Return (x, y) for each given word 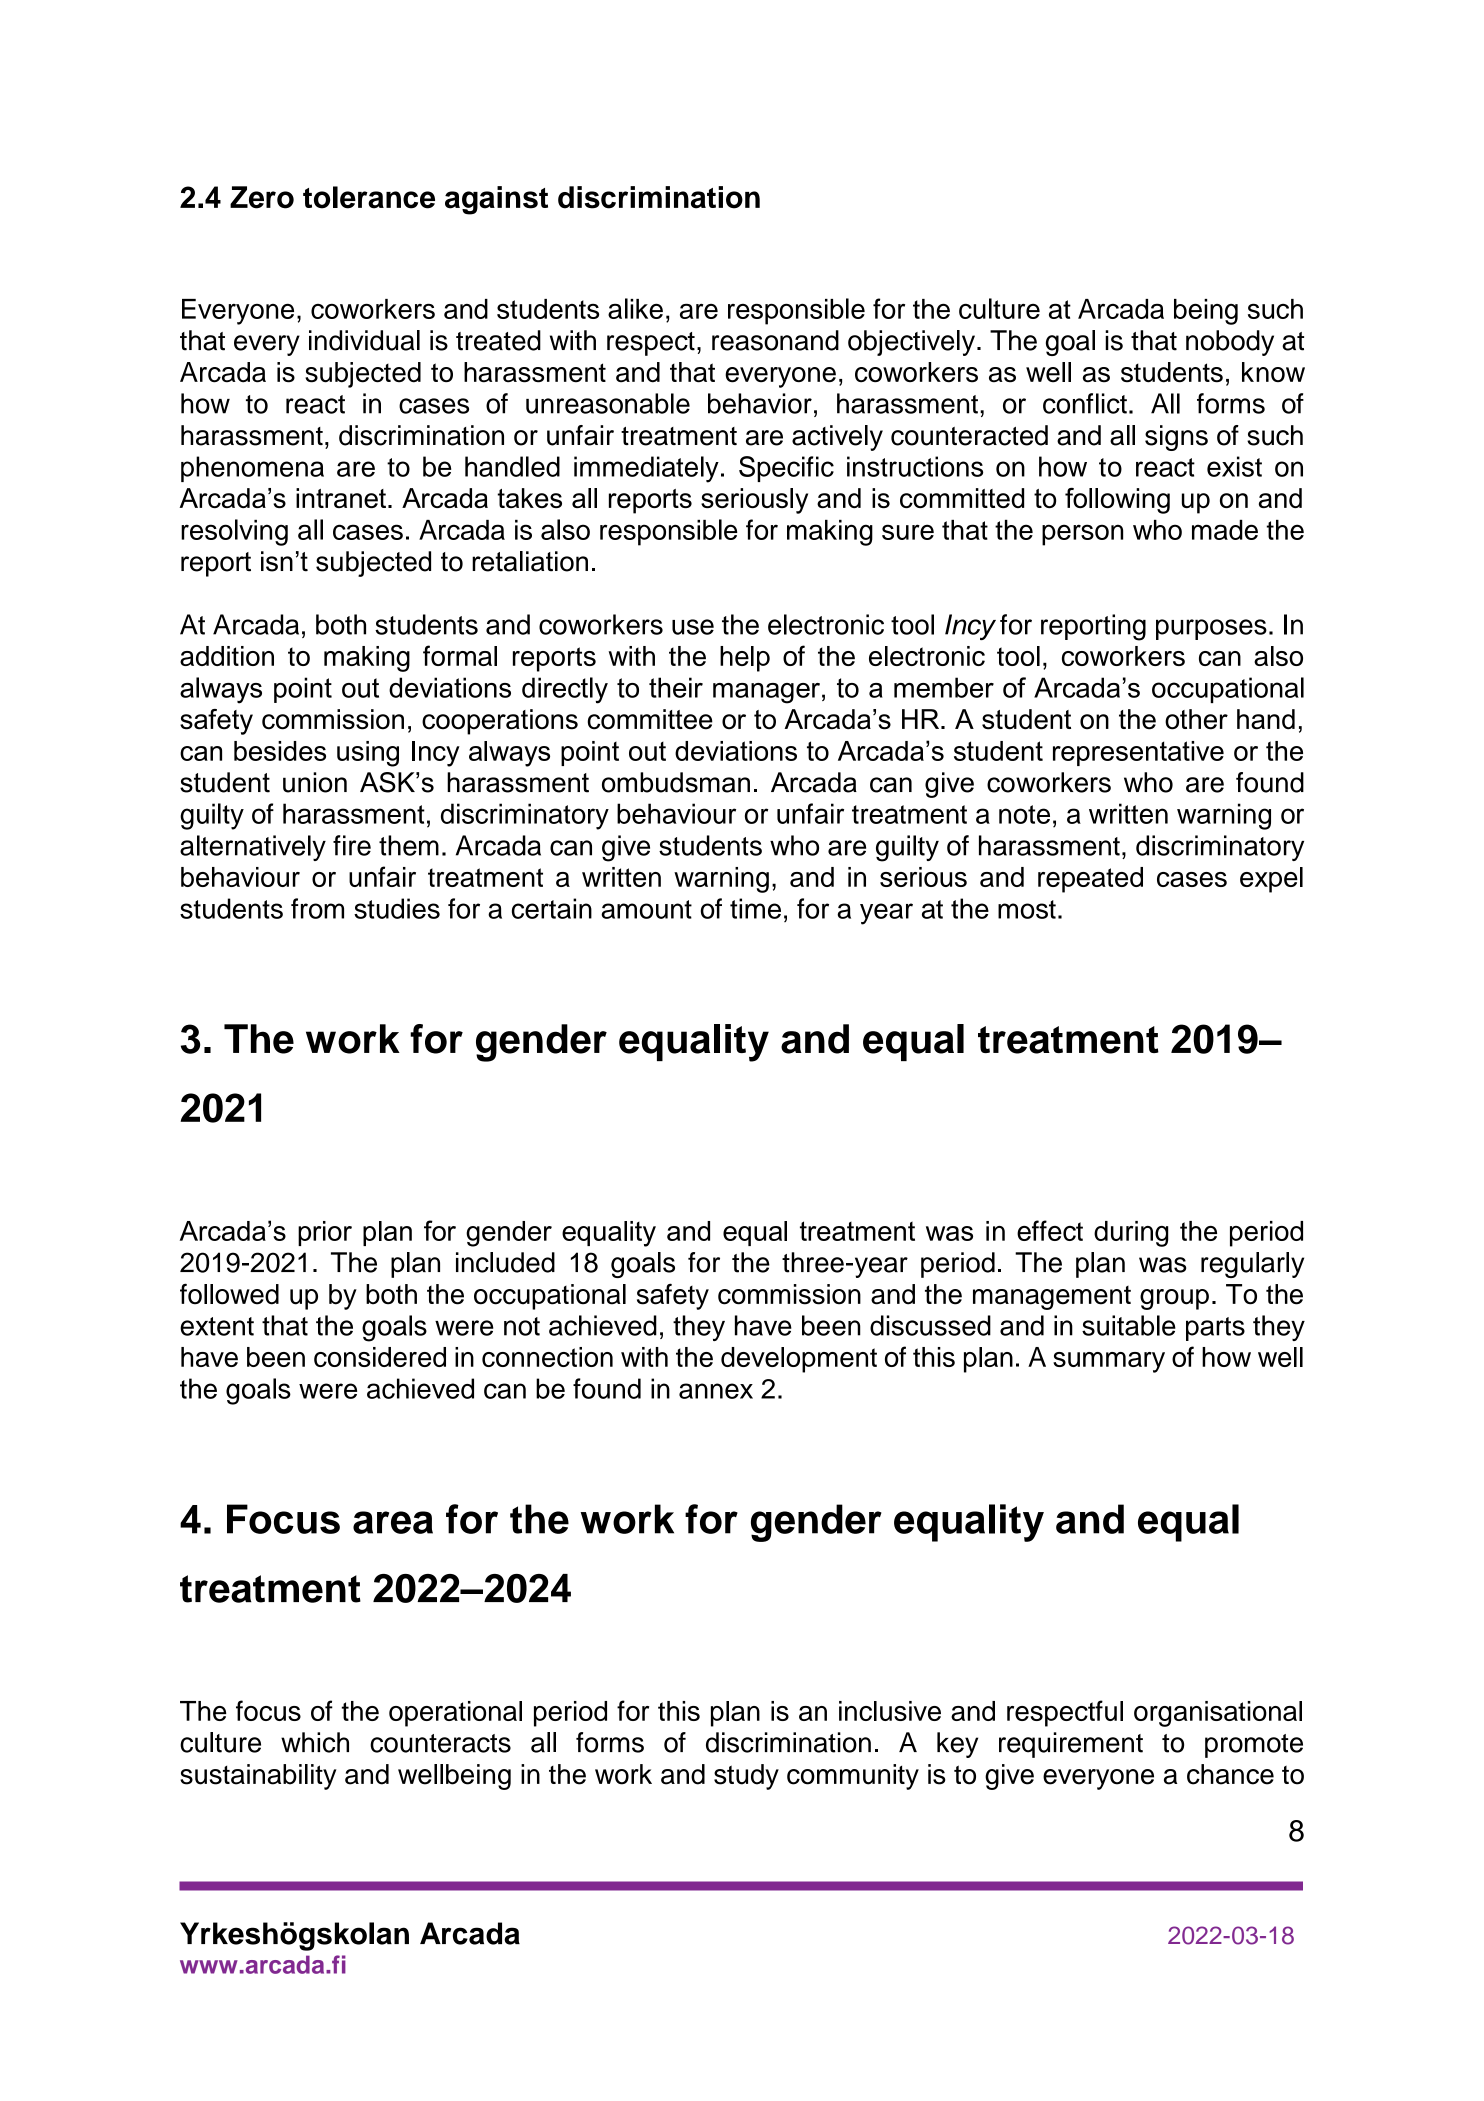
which (315, 1742)
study (746, 1777)
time (755, 908)
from (317, 908)
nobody (1230, 343)
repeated (1090, 880)
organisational (1218, 1714)
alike (635, 308)
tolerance (369, 197)
